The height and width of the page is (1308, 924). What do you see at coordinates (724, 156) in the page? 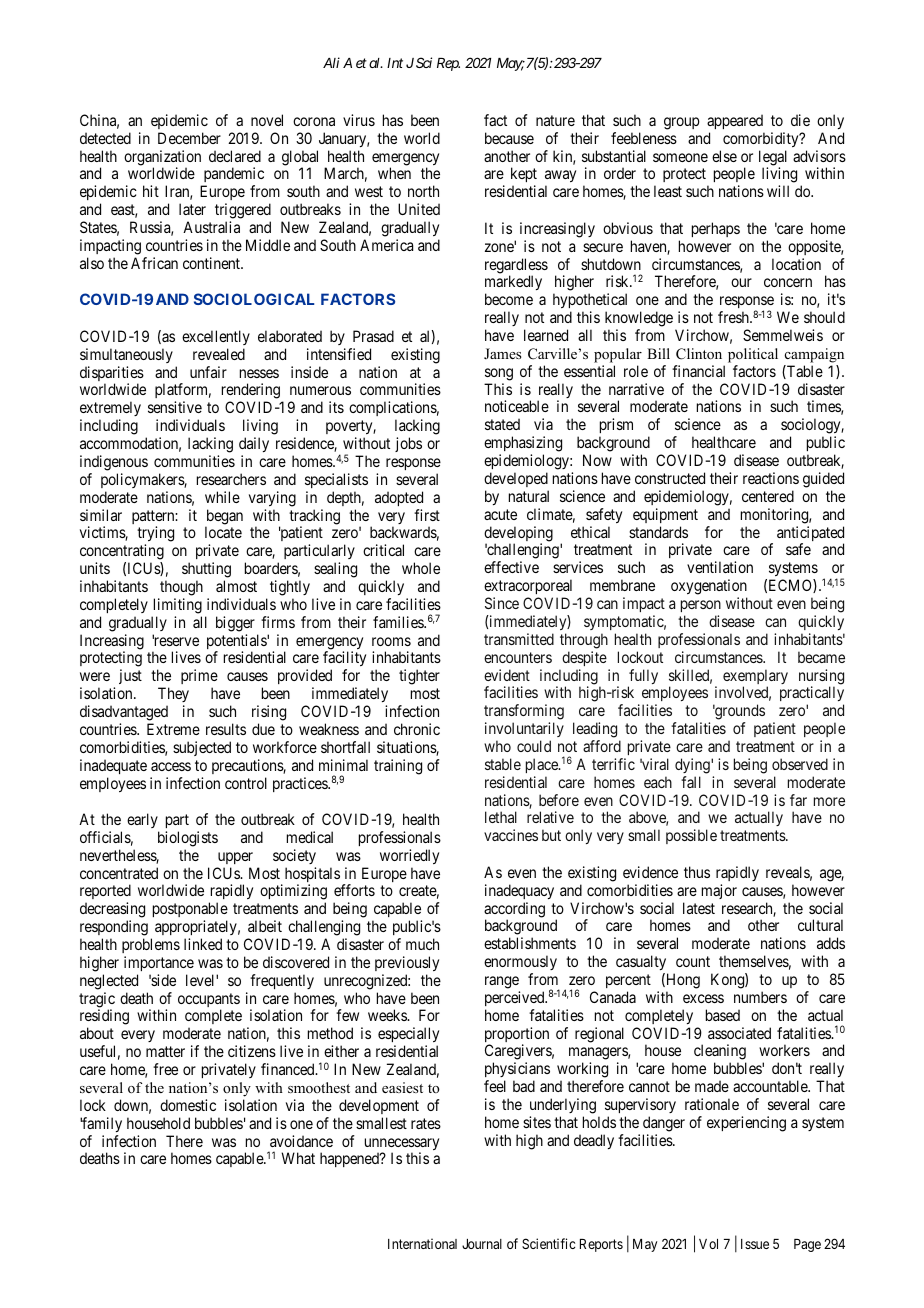
I see `else` at bounding box center [724, 156].
